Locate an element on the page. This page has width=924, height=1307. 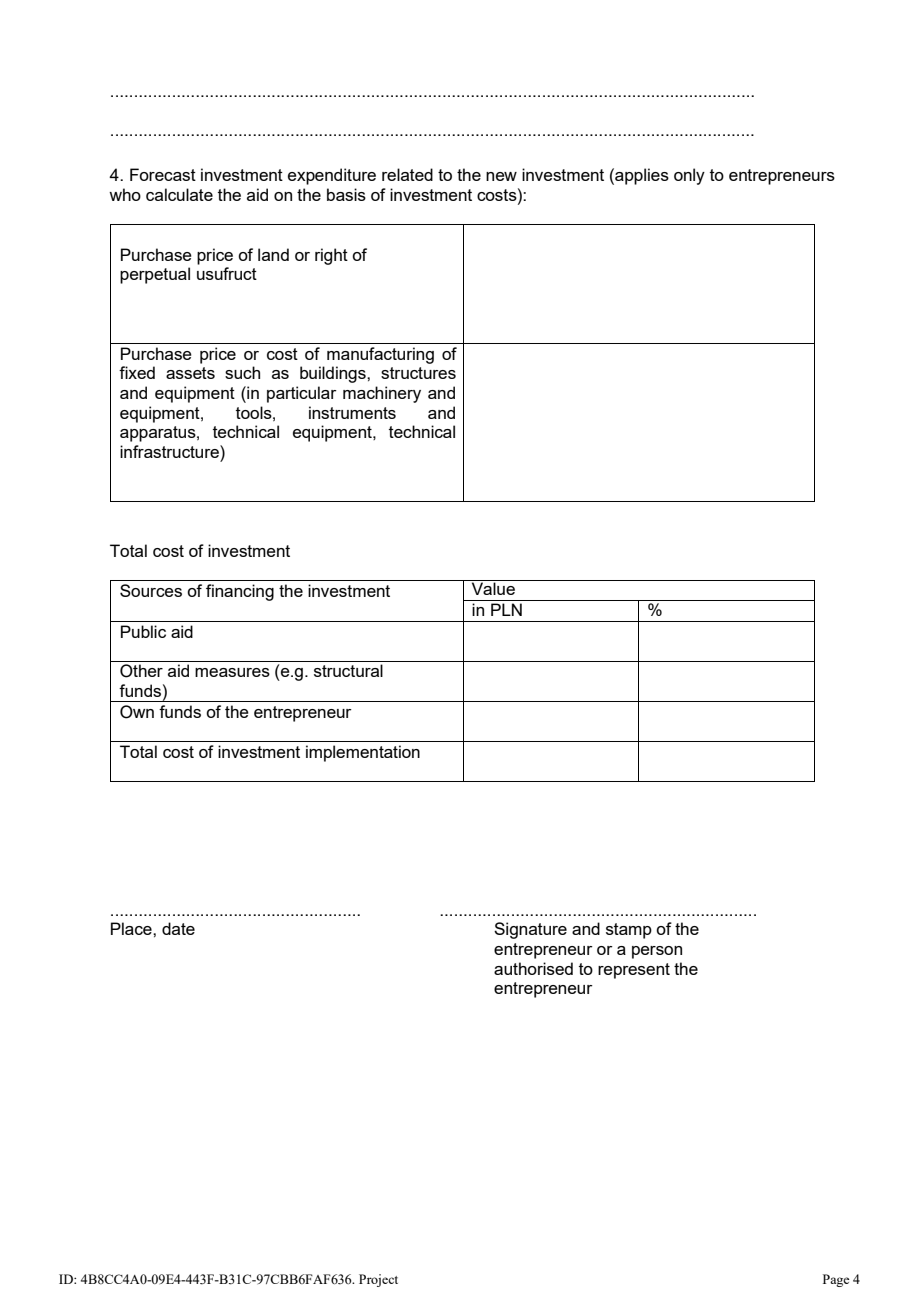
Value is located at coordinates (493, 588).
